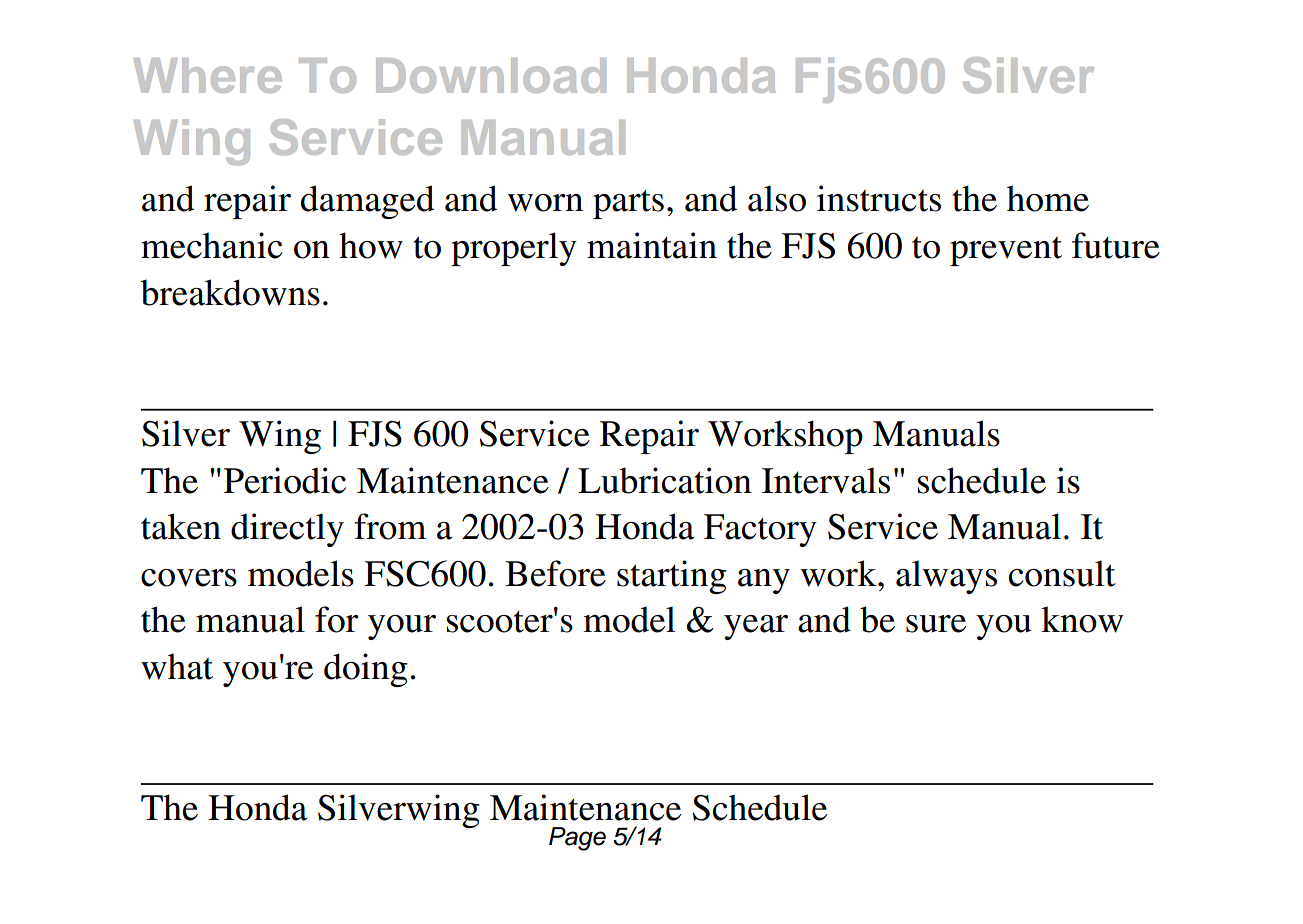  Describe the element at coordinates (652, 245) in the page. I see `maintain` at that location.
